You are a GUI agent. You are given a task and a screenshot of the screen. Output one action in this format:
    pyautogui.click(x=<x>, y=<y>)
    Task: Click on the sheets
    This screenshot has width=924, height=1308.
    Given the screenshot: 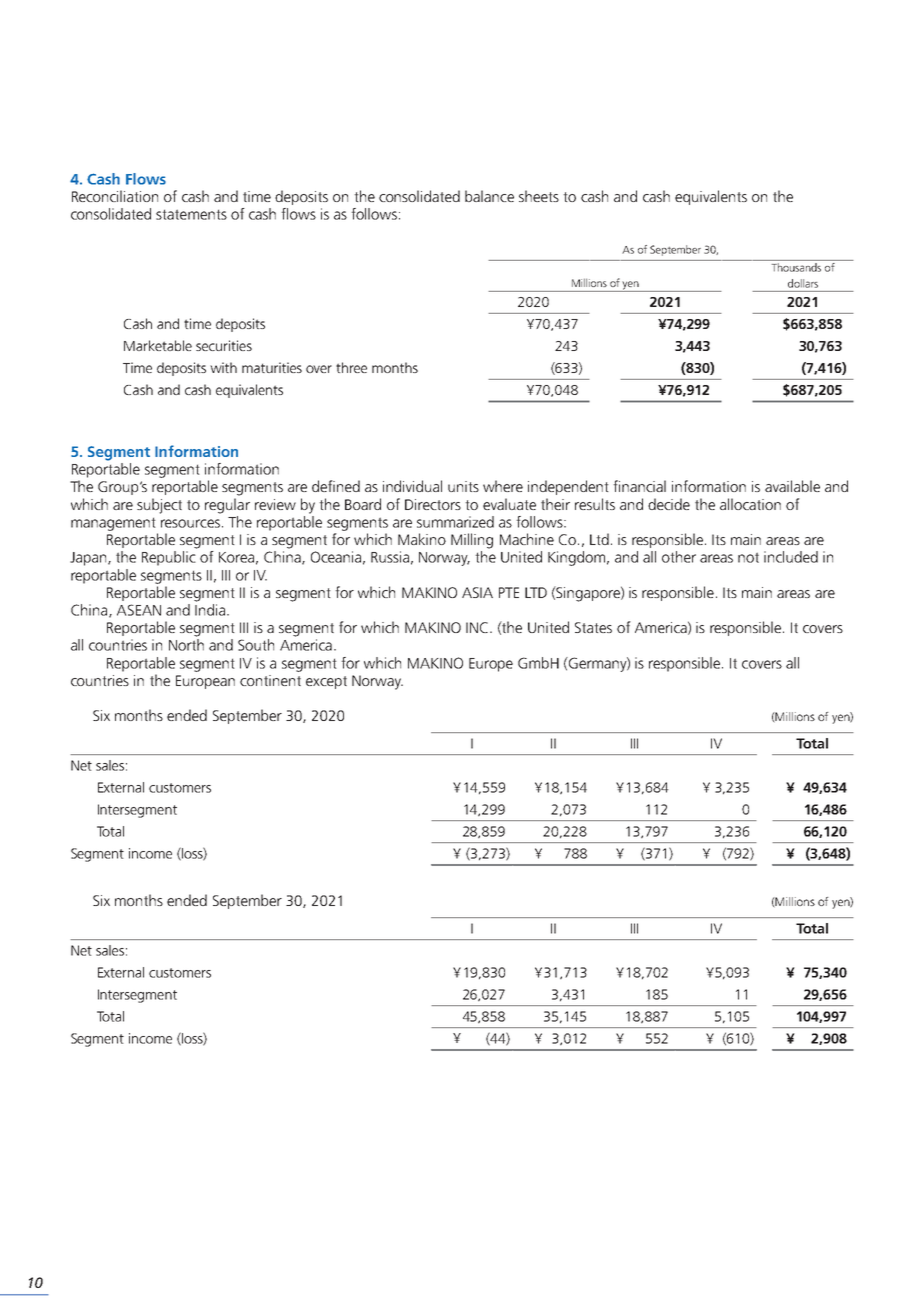 What is the action you would take?
    pyautogui.click(x=539, y=196)
